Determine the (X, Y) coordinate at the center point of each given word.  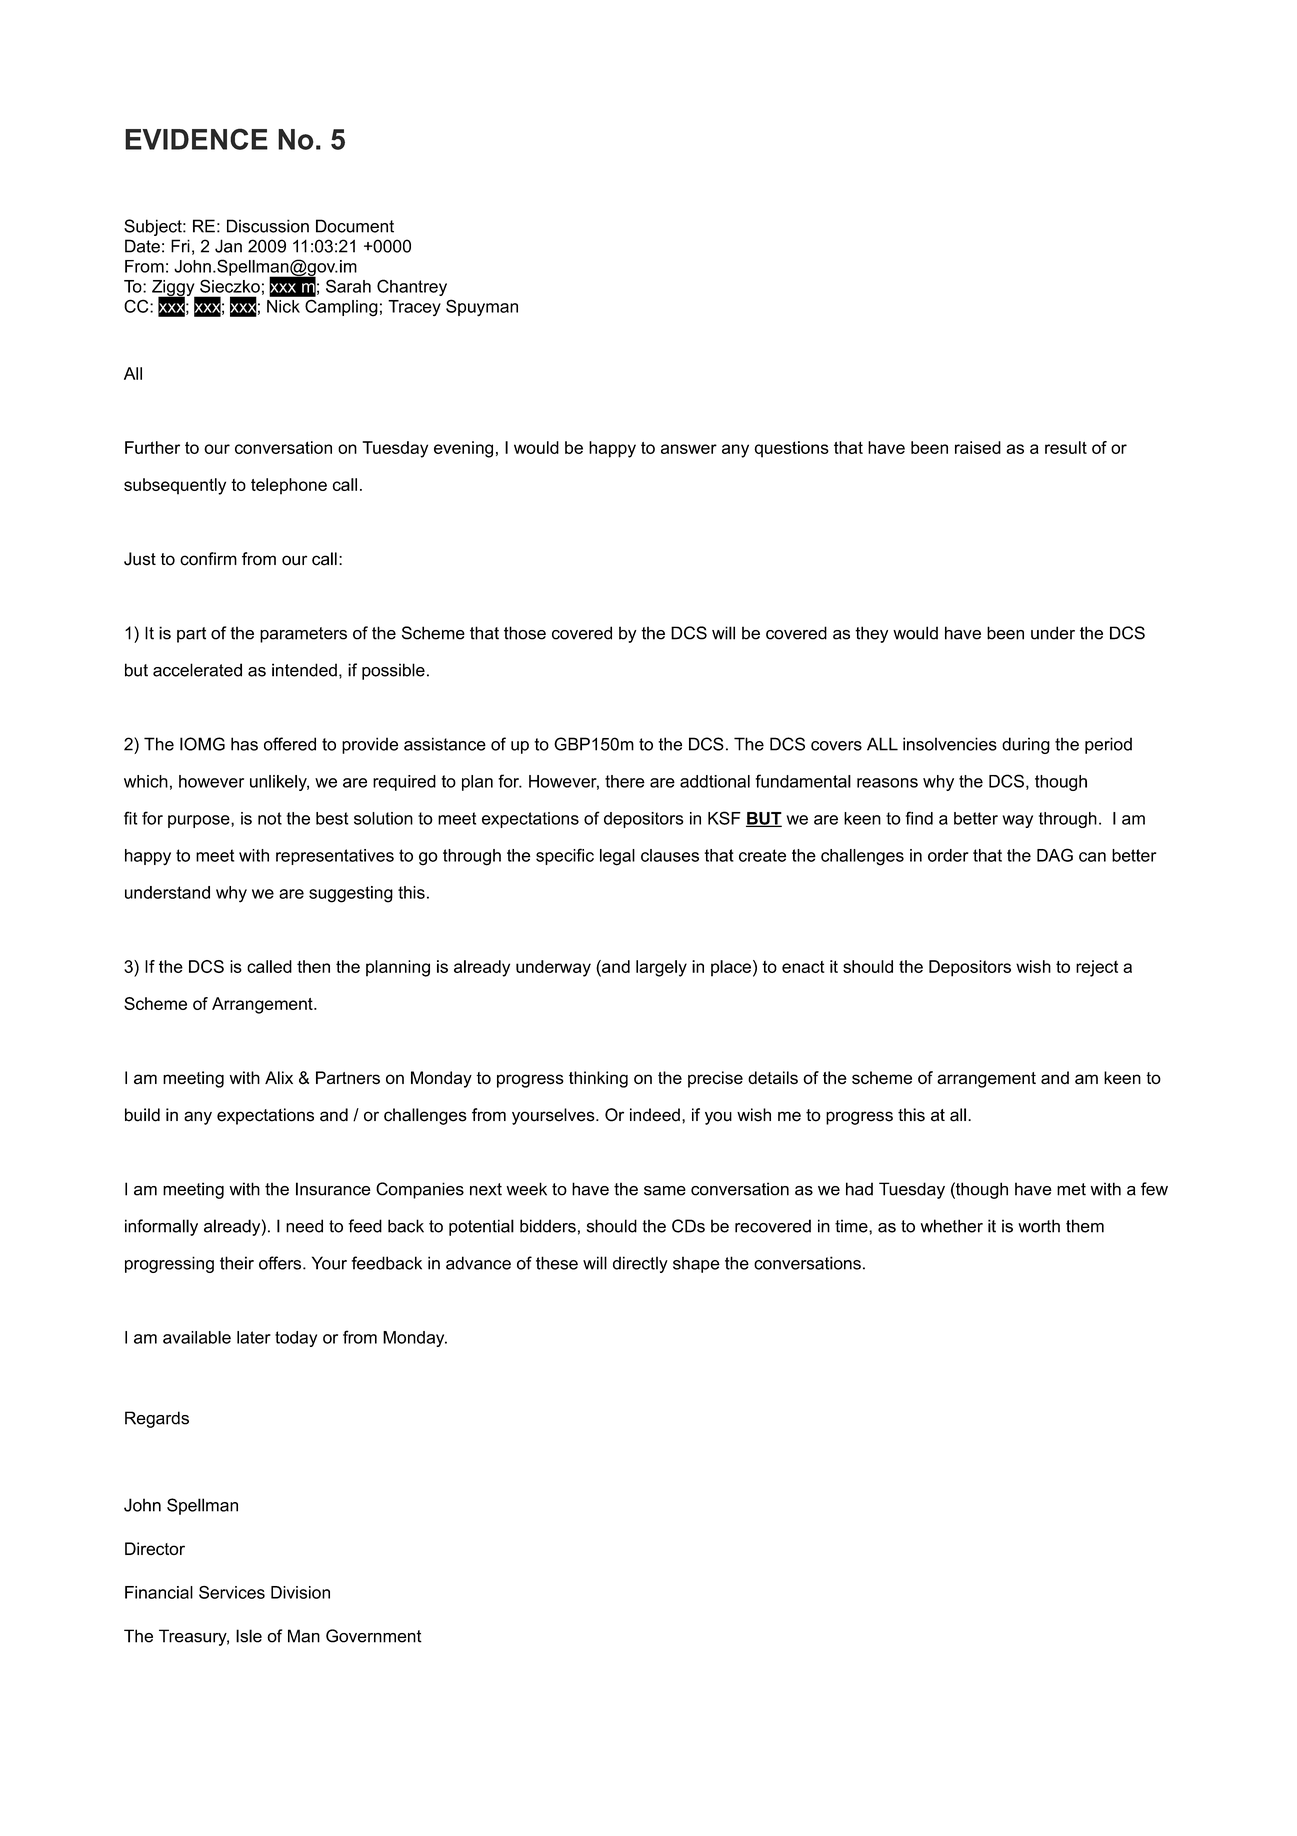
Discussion (268, 226)
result (1066, 447)
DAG (1055, 855)
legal (617, 857)
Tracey (414, 308)
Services (232, 1592)
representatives (335, 857)
